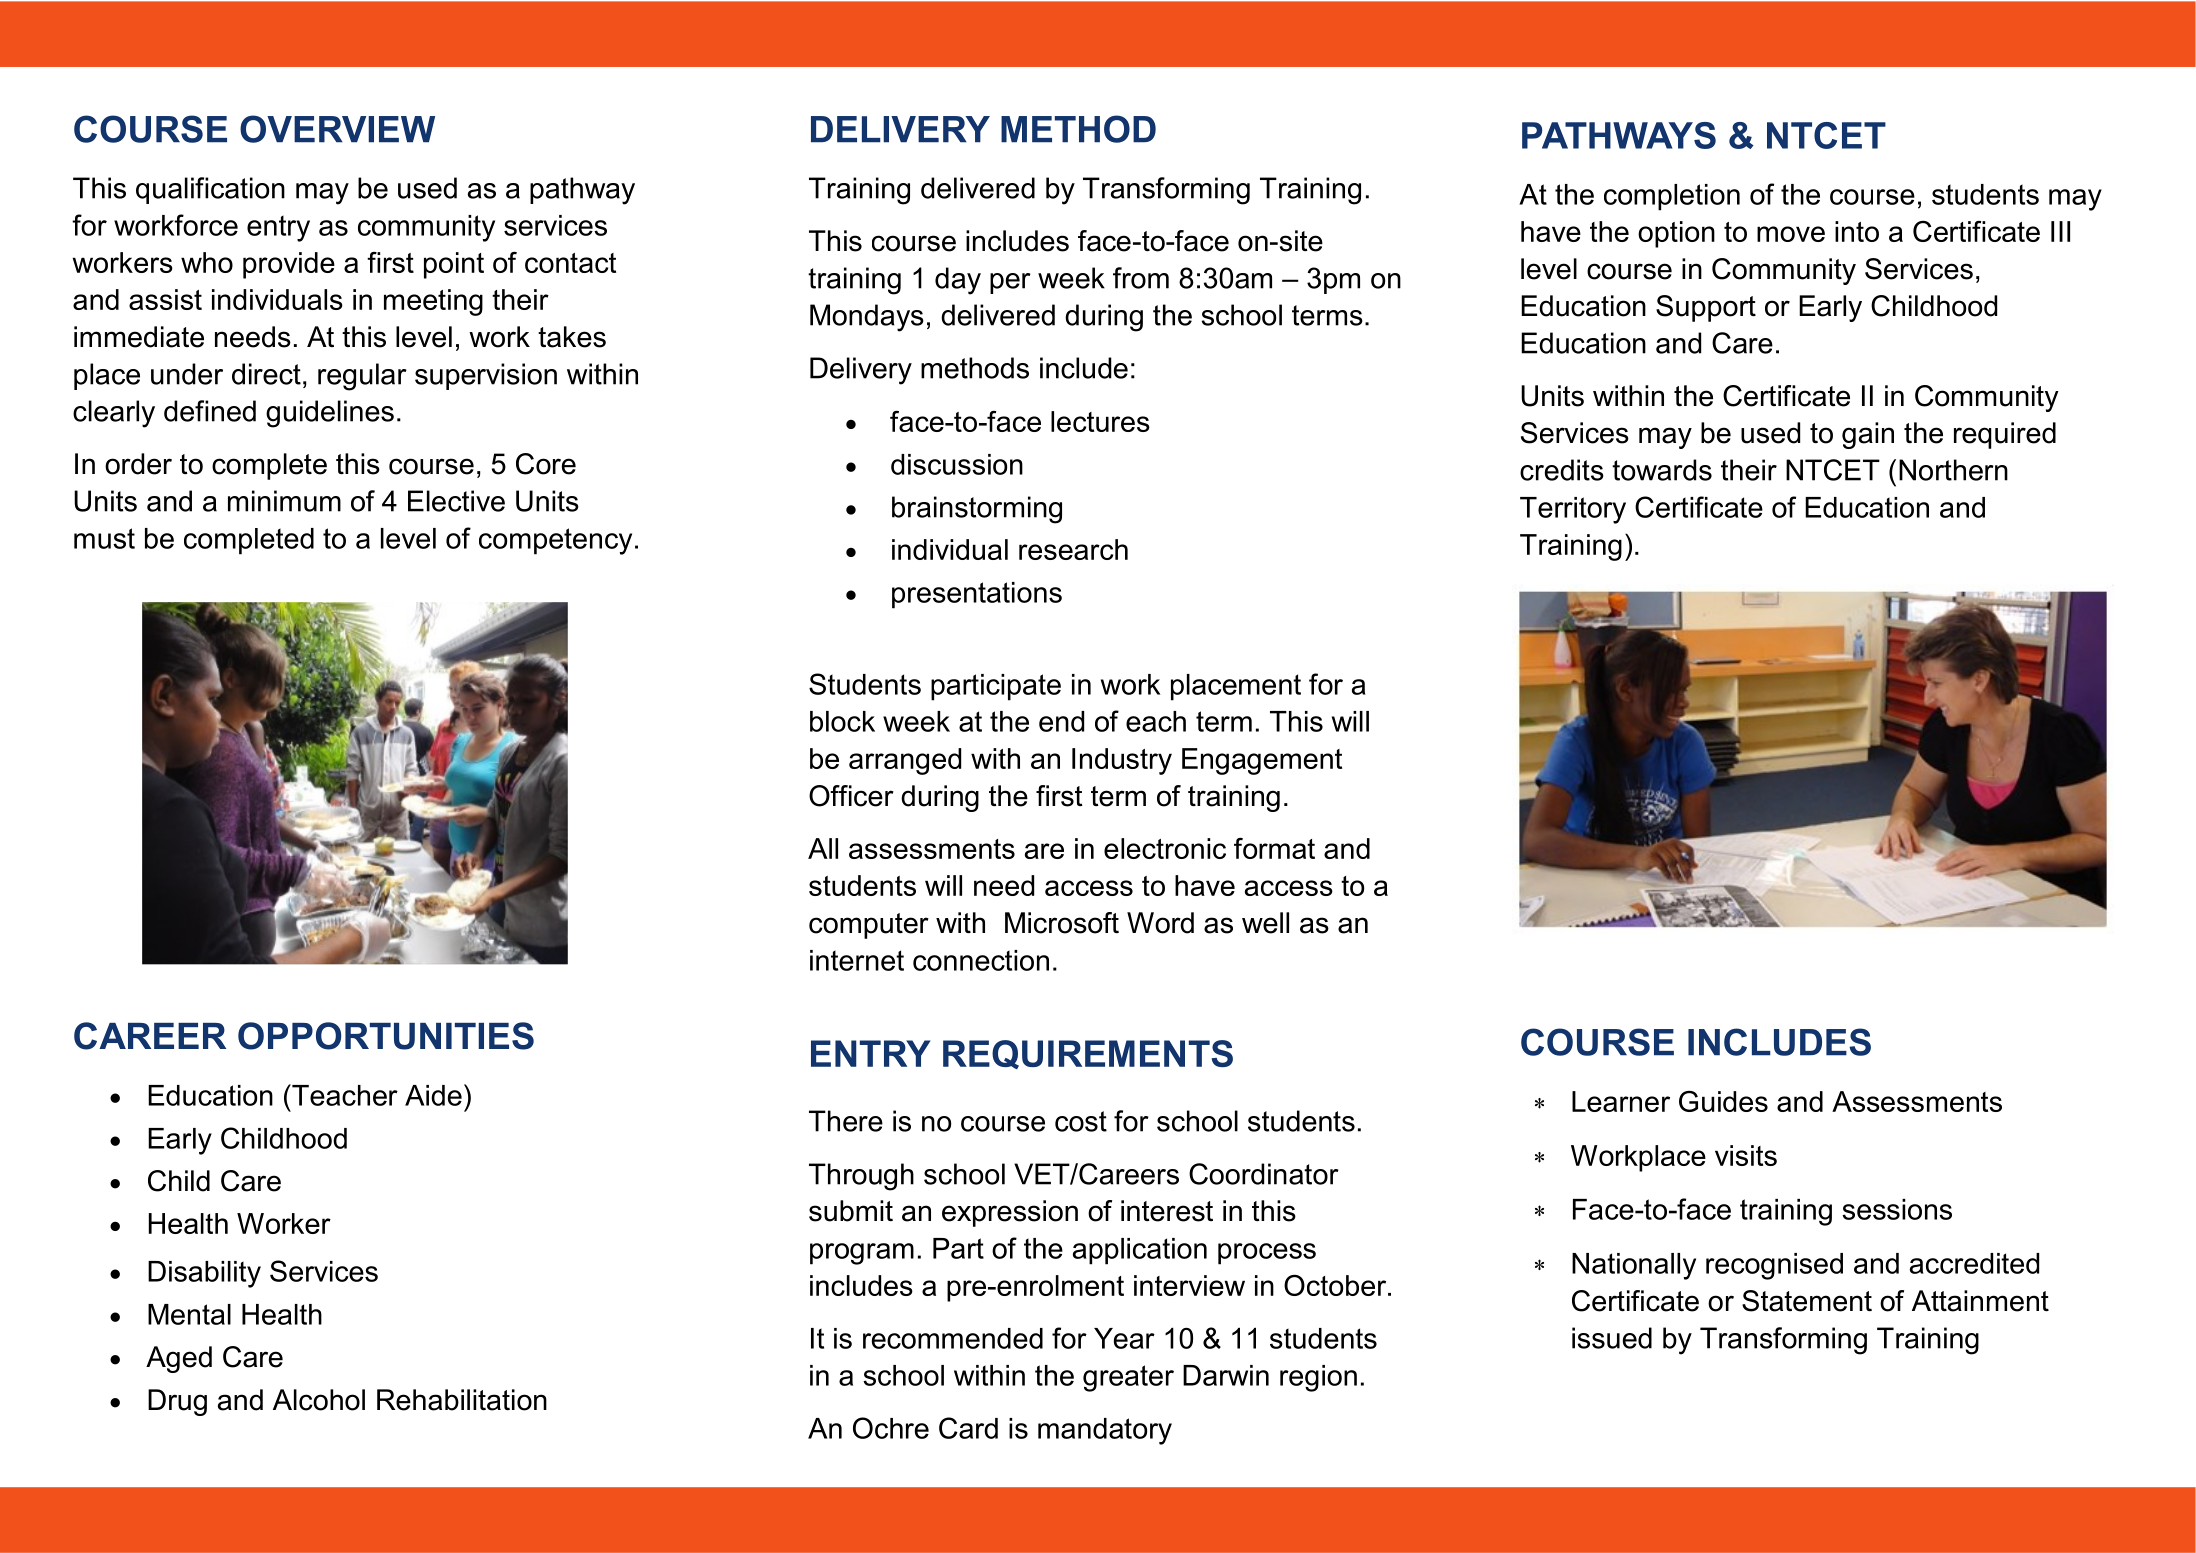 The image size is (2196, 1553). I want to click on OVERVIEW, so click(337, 129).
